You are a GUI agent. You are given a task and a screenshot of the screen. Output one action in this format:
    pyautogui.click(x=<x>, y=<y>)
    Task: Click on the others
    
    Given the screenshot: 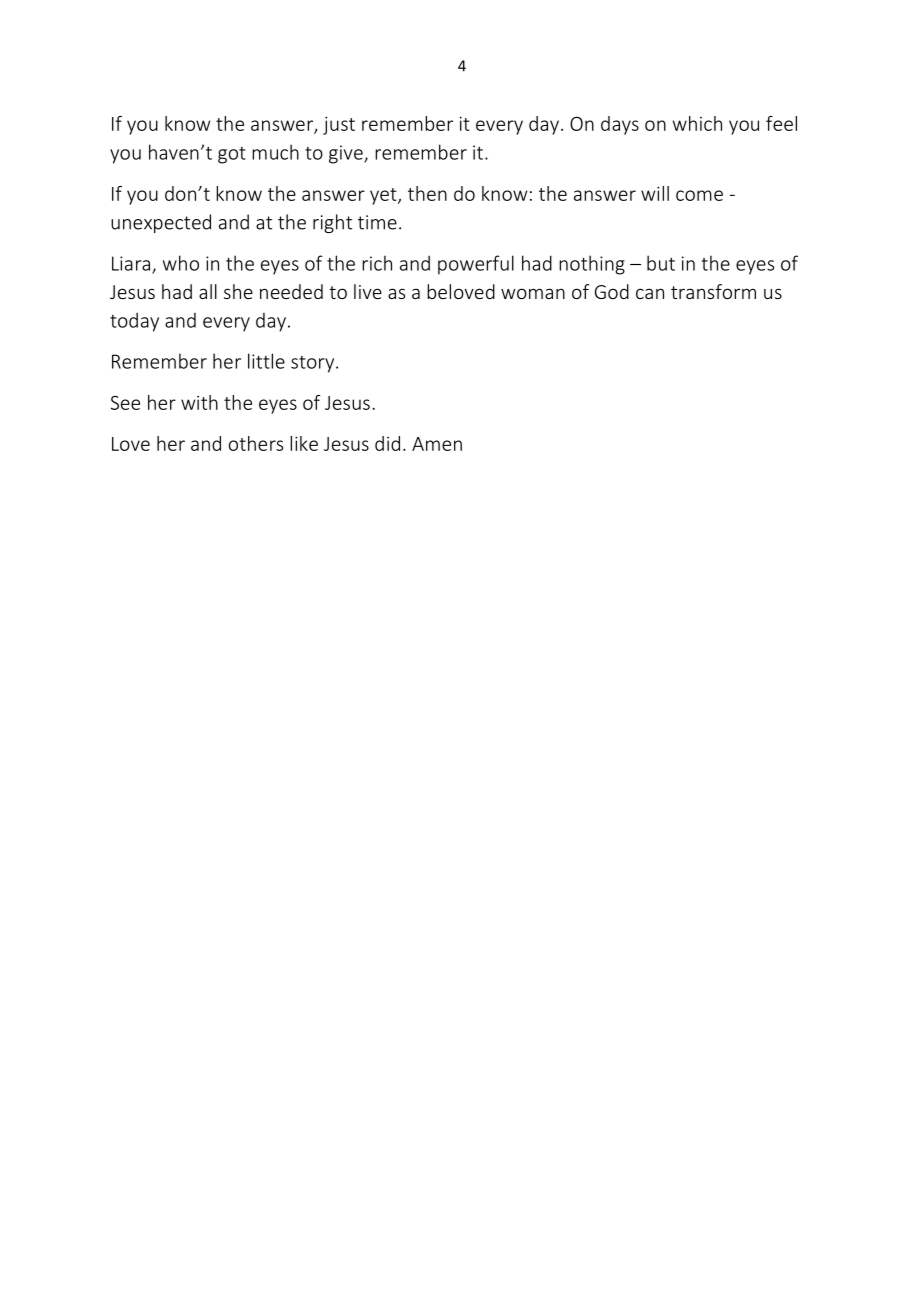 What is the action you would take?
    pyautogui.click(x=256, y=443)
